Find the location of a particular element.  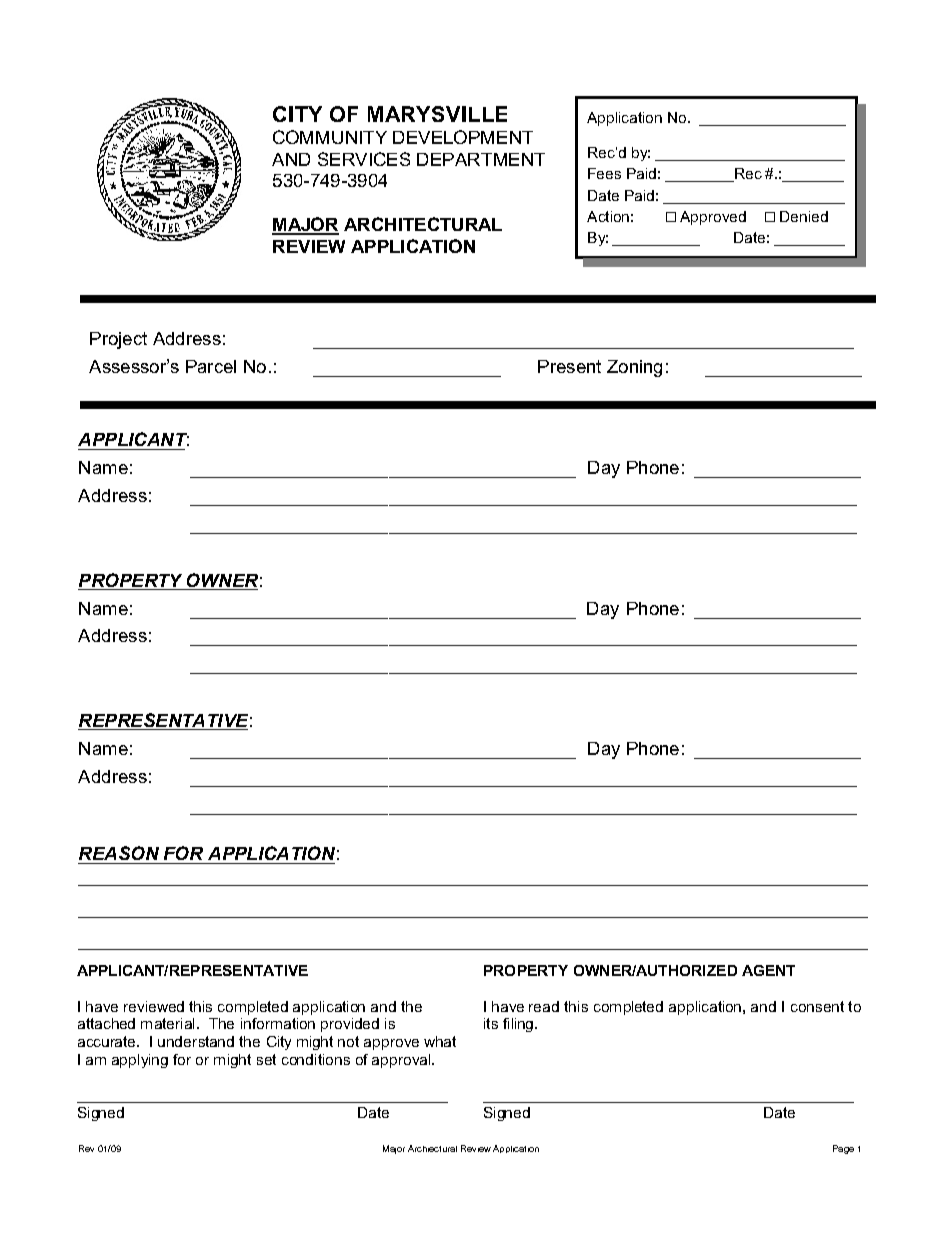

COMMUNITY is located at coordinates (330, 137).
